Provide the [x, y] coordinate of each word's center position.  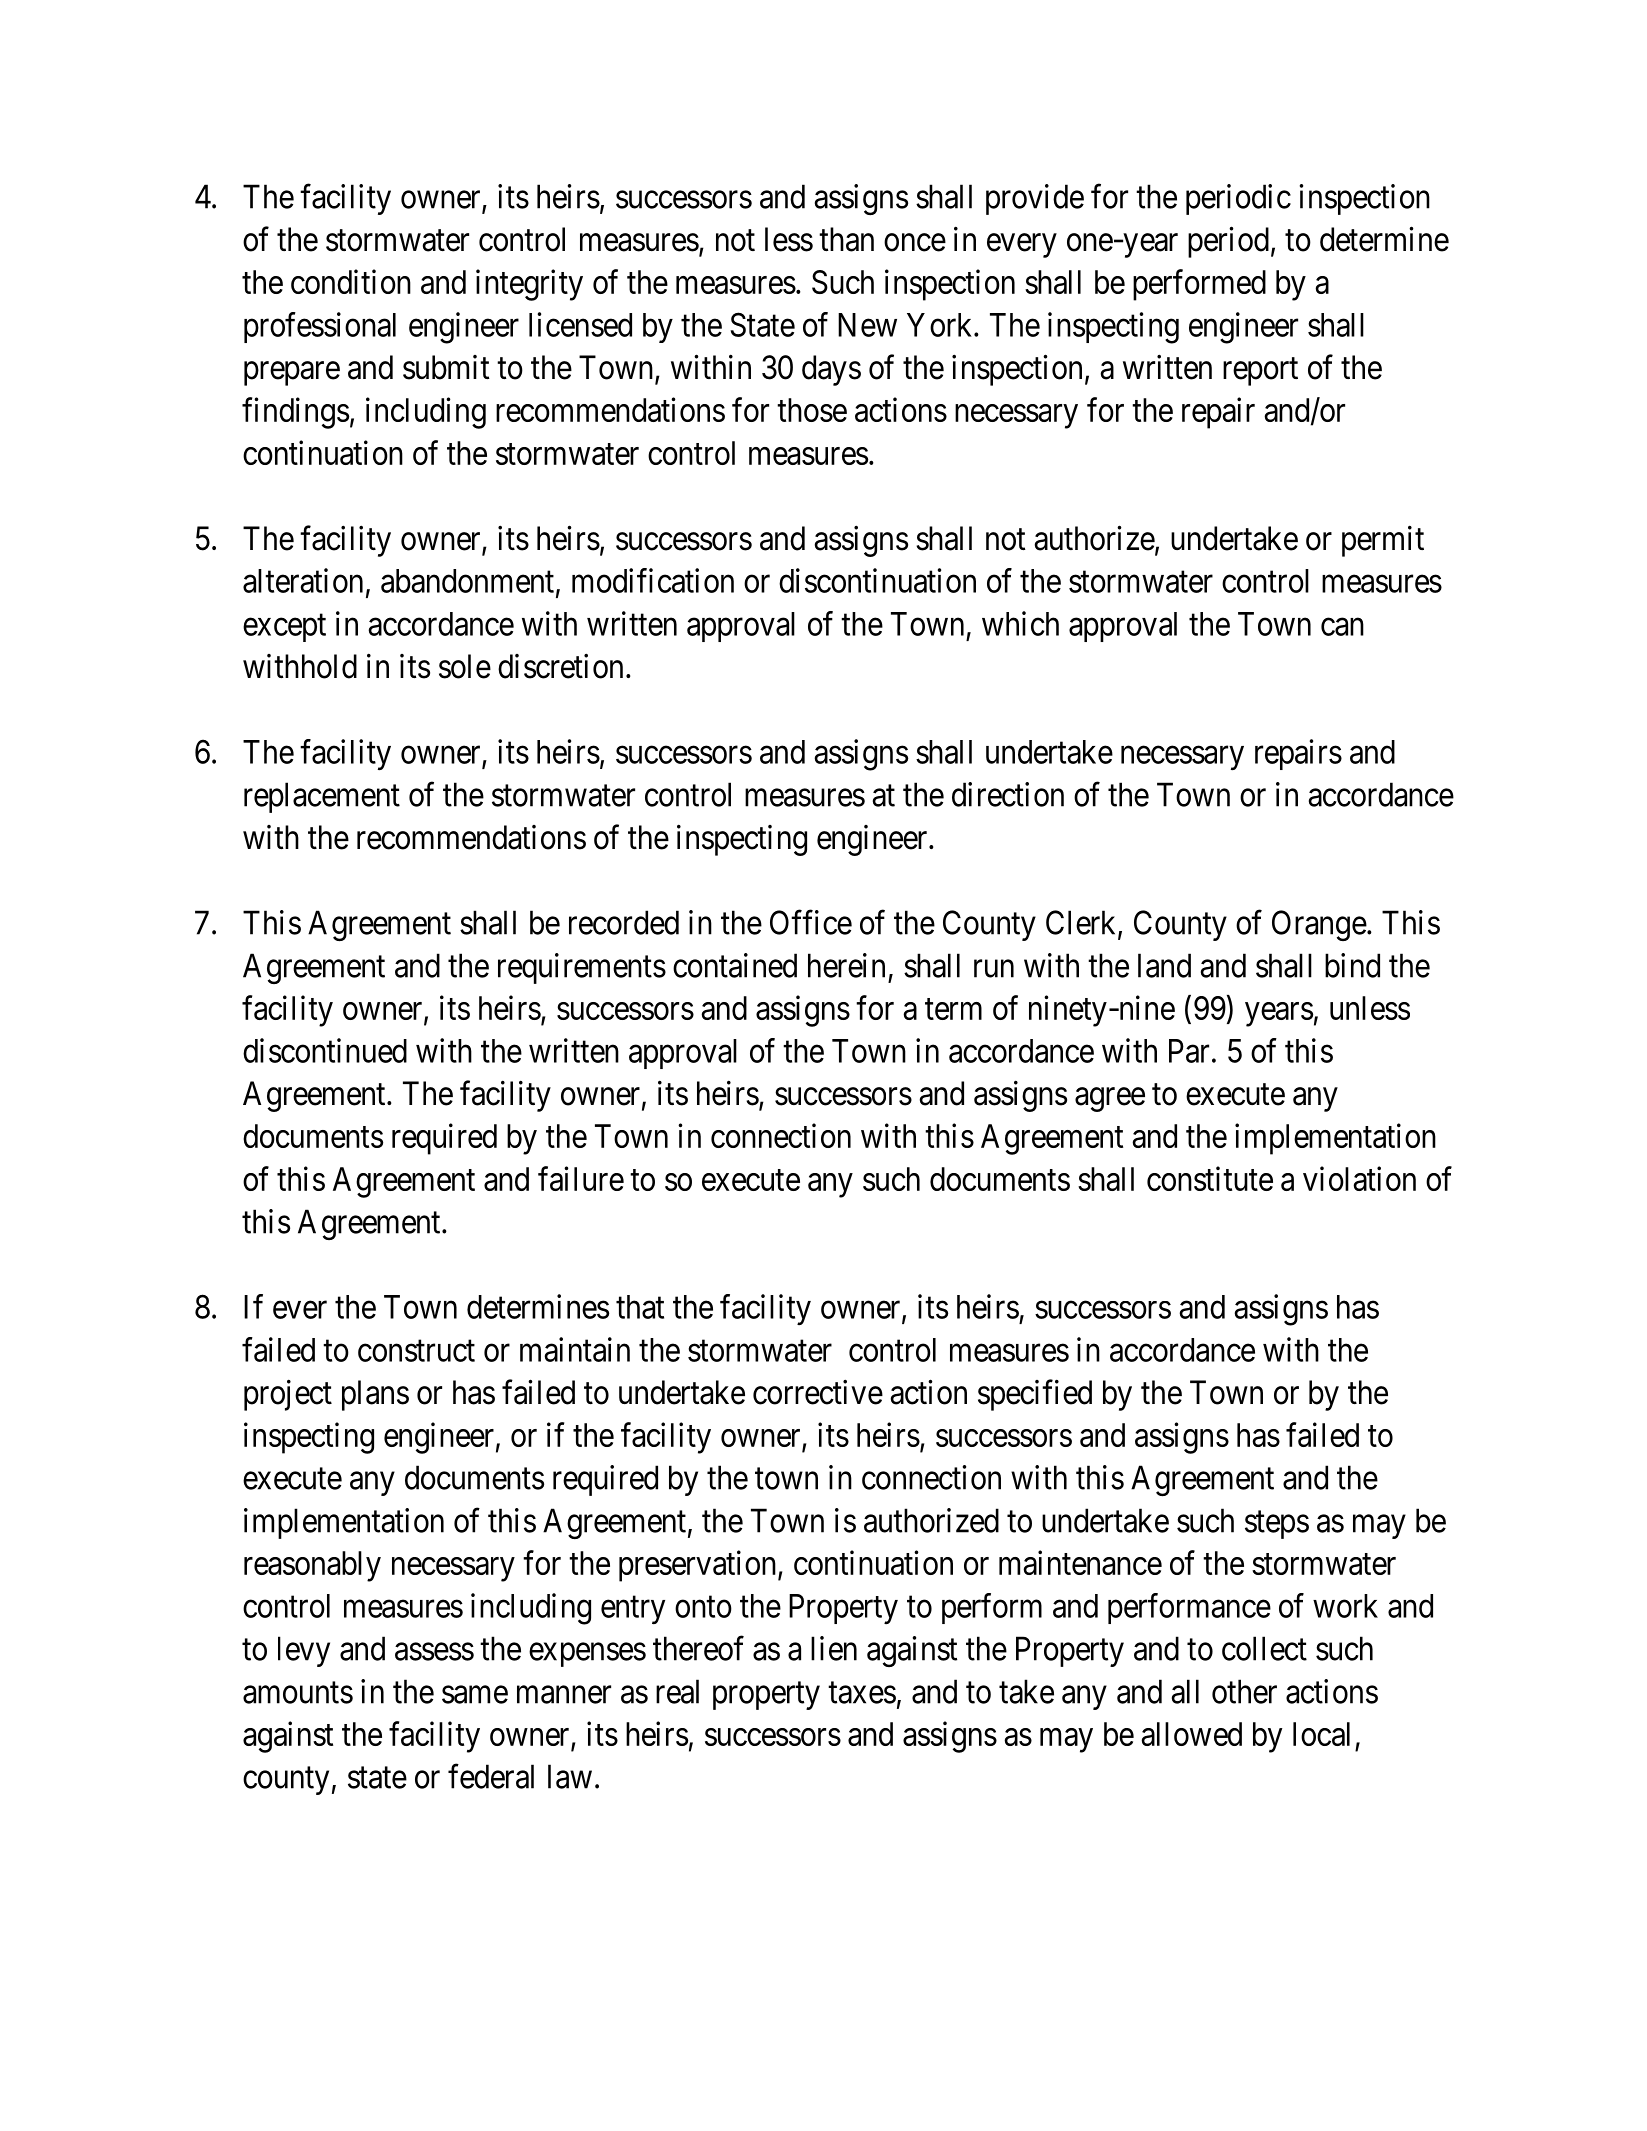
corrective [818, 1392]
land [1164, 965]
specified [1035, 1395]
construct [416, 1351]
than [846, 239]
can [1342, 627]
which [1020, 623]
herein [846, 965]
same [475, 1695]
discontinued [325, 1050]
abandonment [469, 582]
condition [351, 281]
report [1260, 372]
